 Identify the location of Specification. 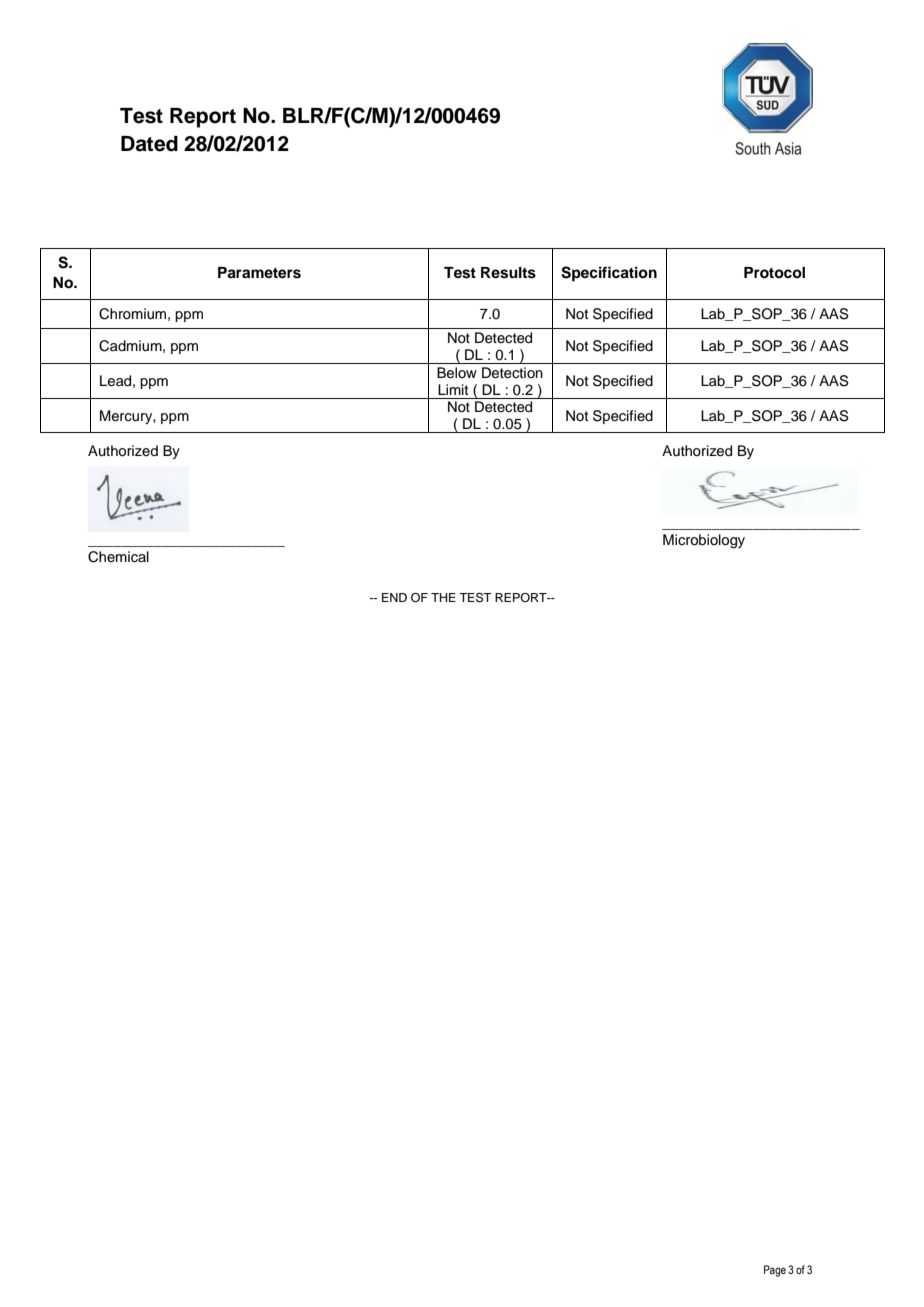
(609, 274).
